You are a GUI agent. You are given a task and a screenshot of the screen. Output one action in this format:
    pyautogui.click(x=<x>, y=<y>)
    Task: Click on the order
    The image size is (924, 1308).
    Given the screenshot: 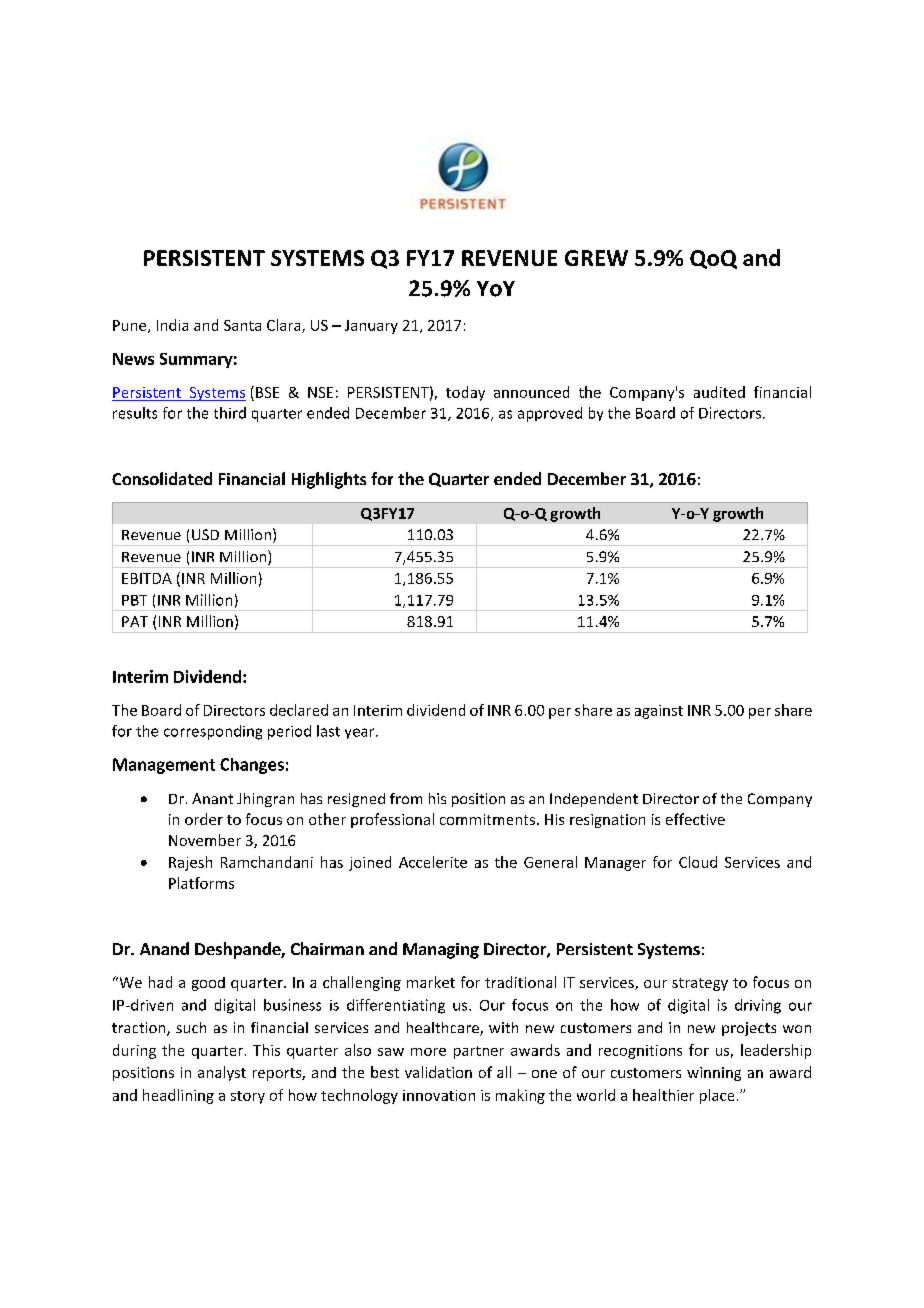 What is the action you would take?
    pyautogui.click(x=204, y=819)
